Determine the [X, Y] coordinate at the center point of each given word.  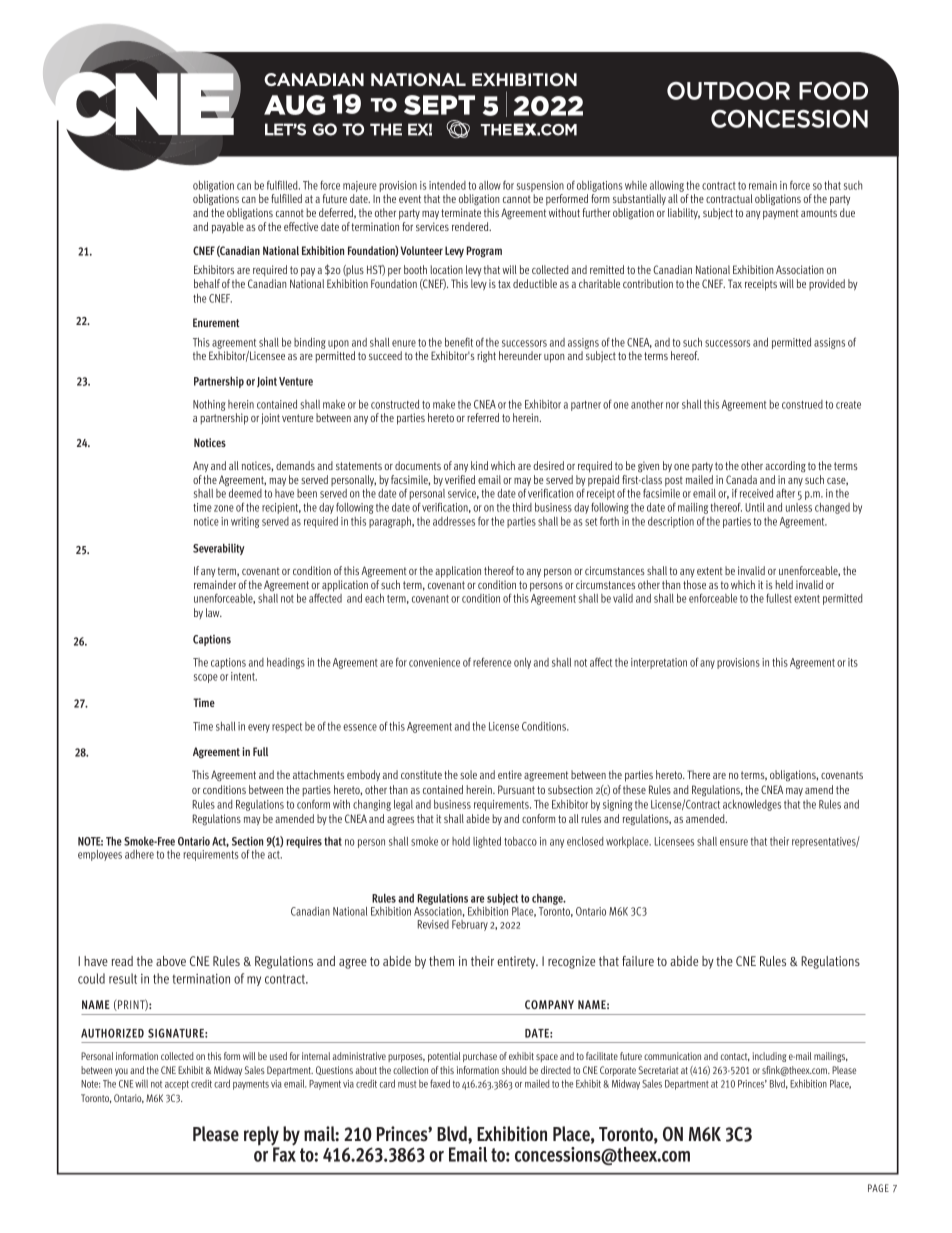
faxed [440, 1083]
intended [447, 185]
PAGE [878, 1188]
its [853, 662]
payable [228, 228]
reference [492, 662]
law [214, 612]
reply [262, 1137]
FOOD [833, 91]
